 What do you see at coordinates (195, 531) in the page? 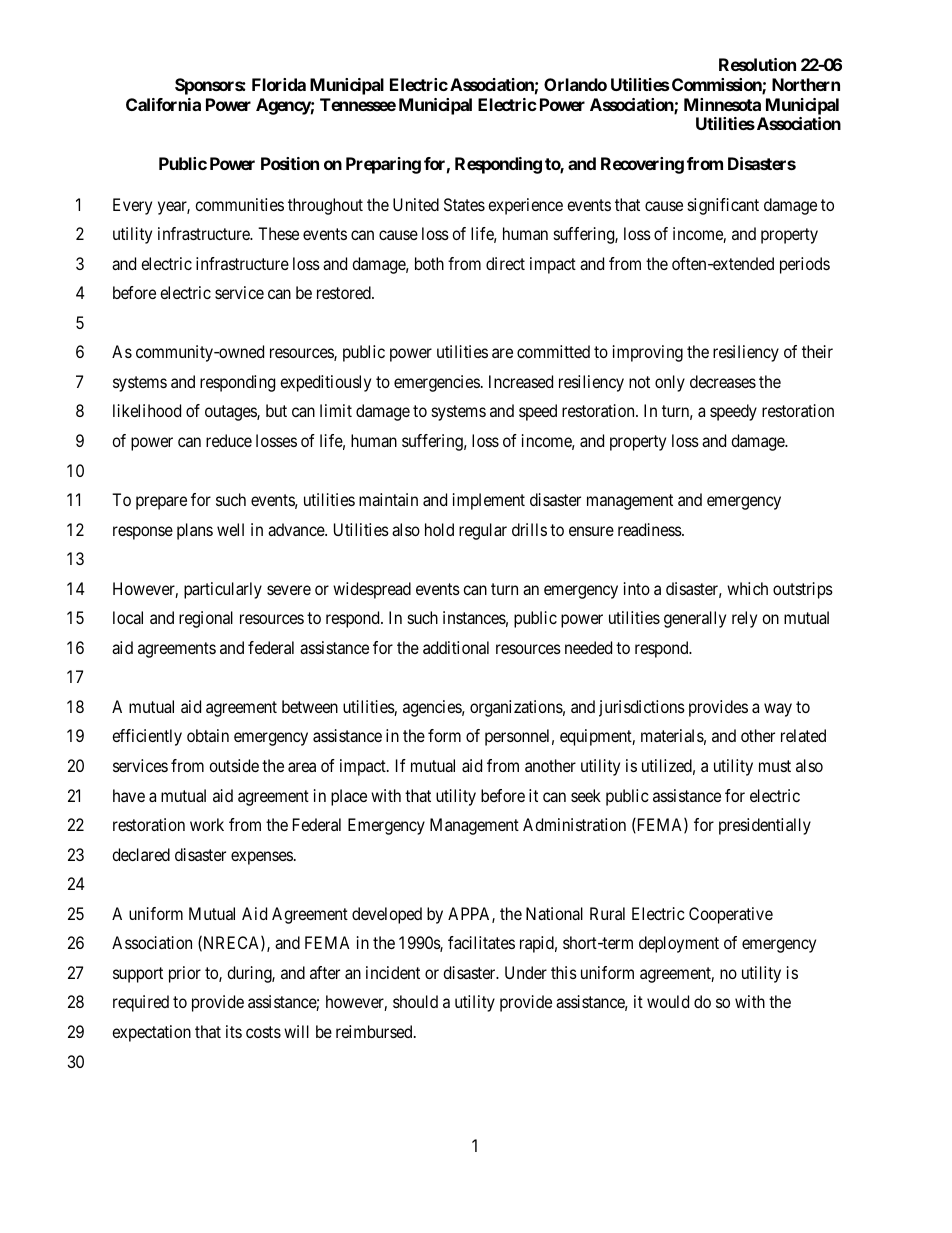
I see `plans` at bounding box center [195, 531].
